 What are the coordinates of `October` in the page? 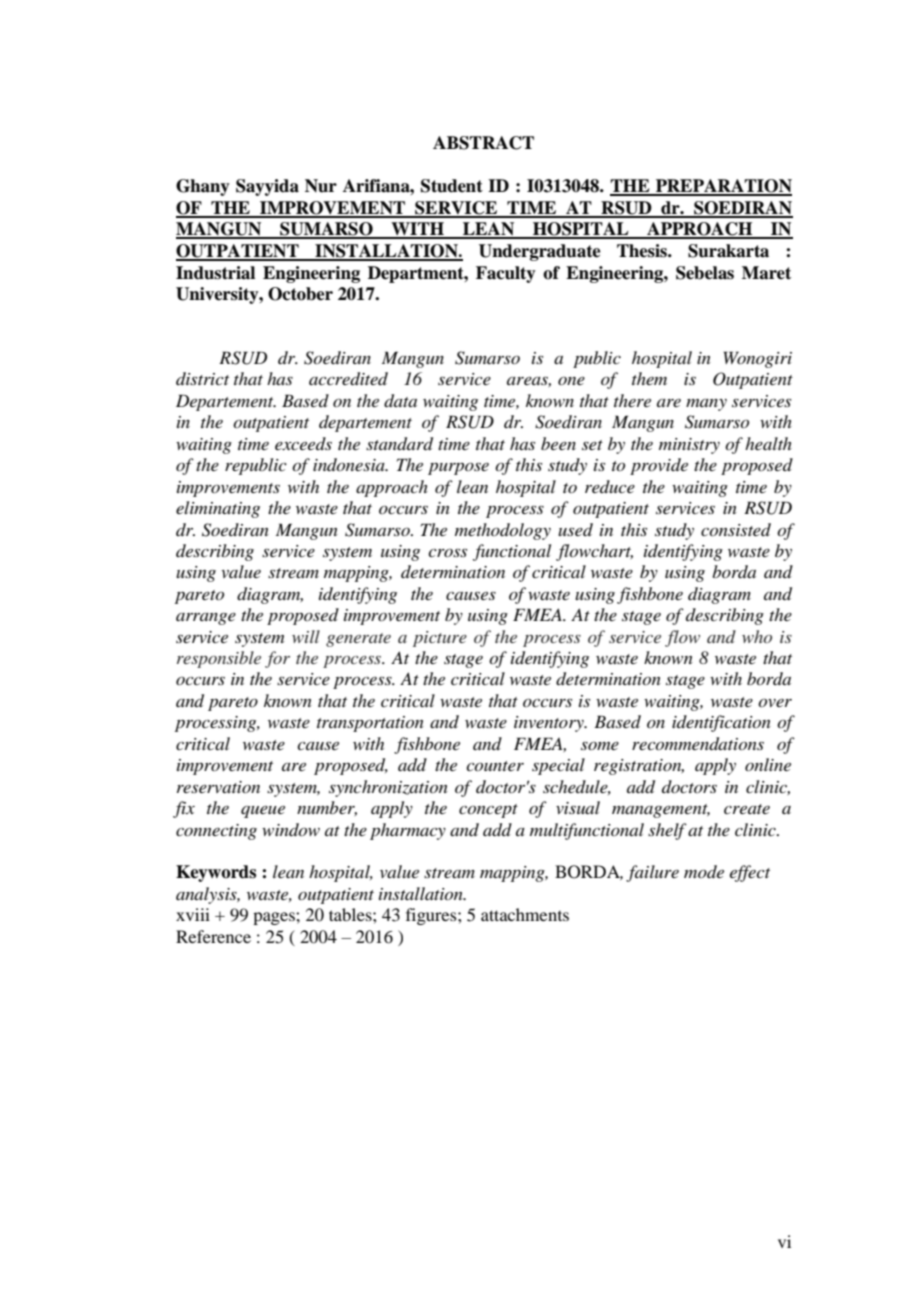 It's located at (300, 294).
